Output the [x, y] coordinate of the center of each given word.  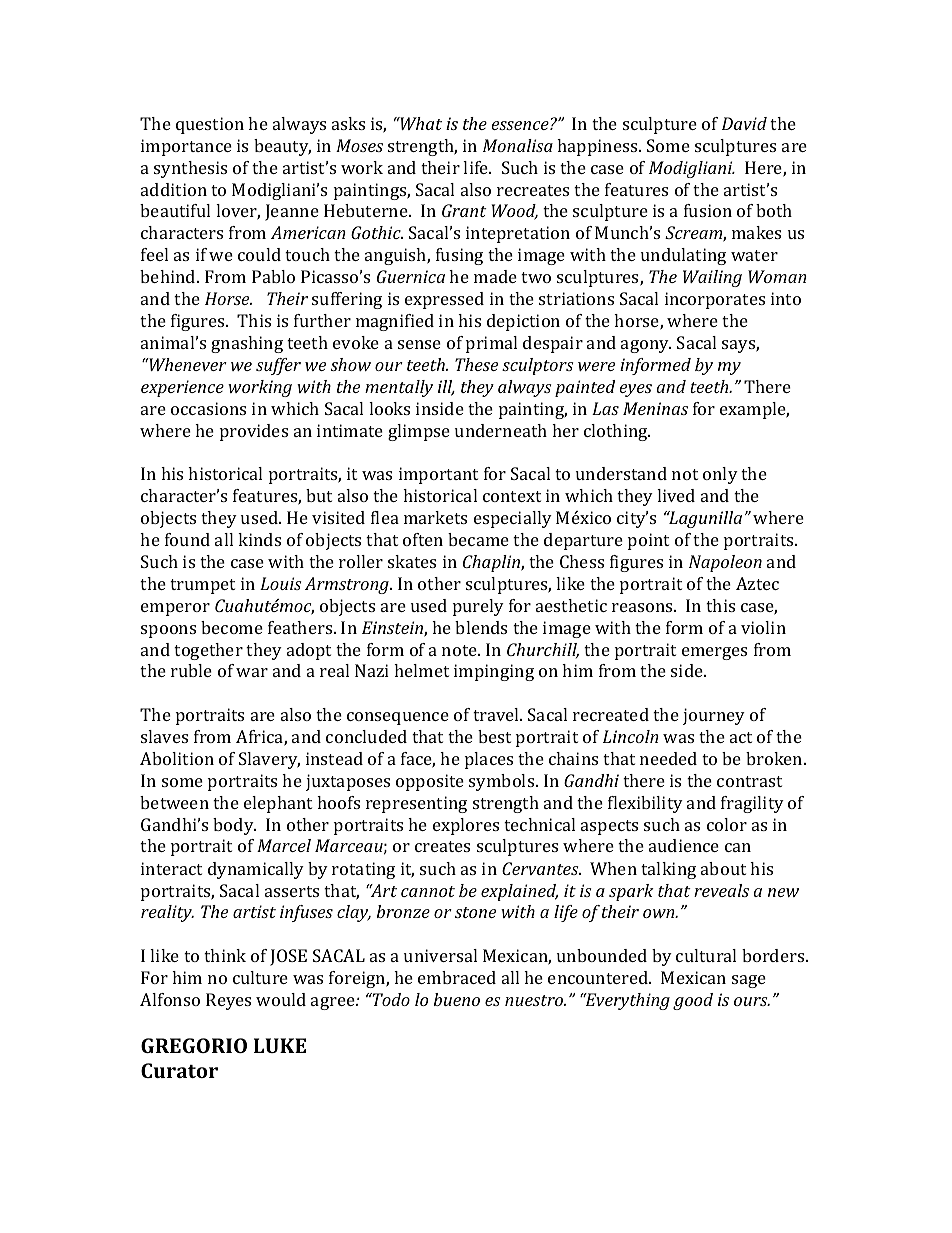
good [693, 1001]
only [720, 475]
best [494, 736]
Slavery [269, 760]
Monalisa [518, 145]
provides [254, 432]
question [210, 125]
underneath [501, 430]
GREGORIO [194, 1045]
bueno [457, 999]
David [744, 123]
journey [714, 716]
